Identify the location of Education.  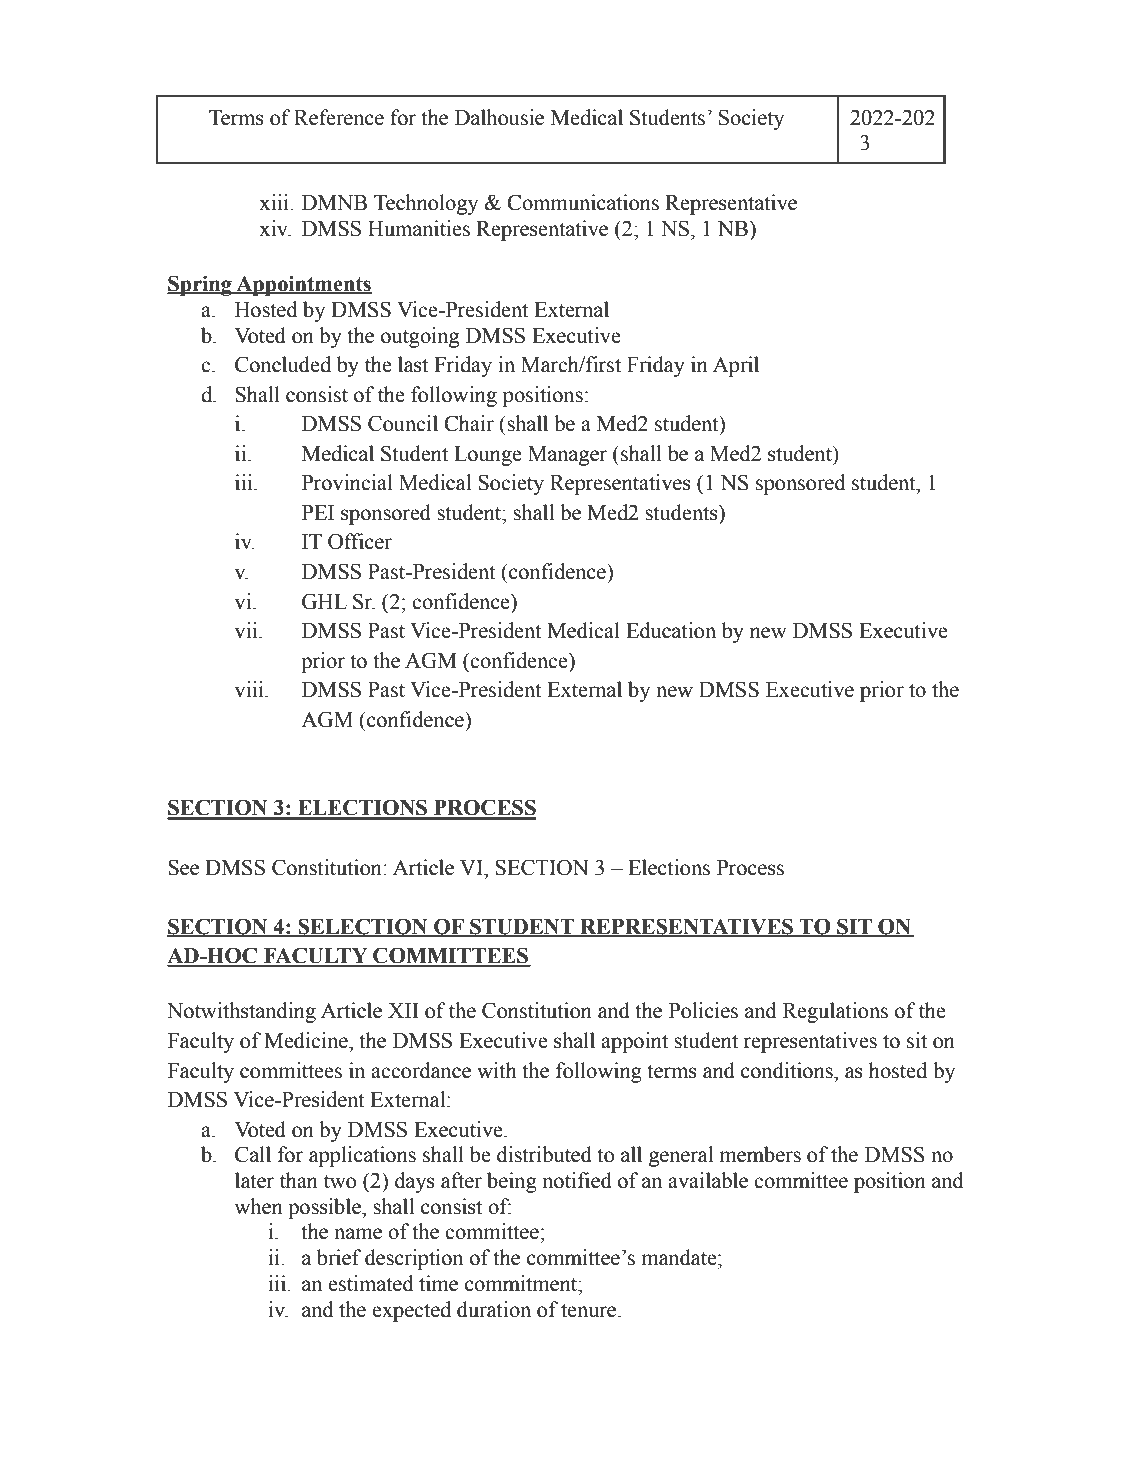
(671, 630).
